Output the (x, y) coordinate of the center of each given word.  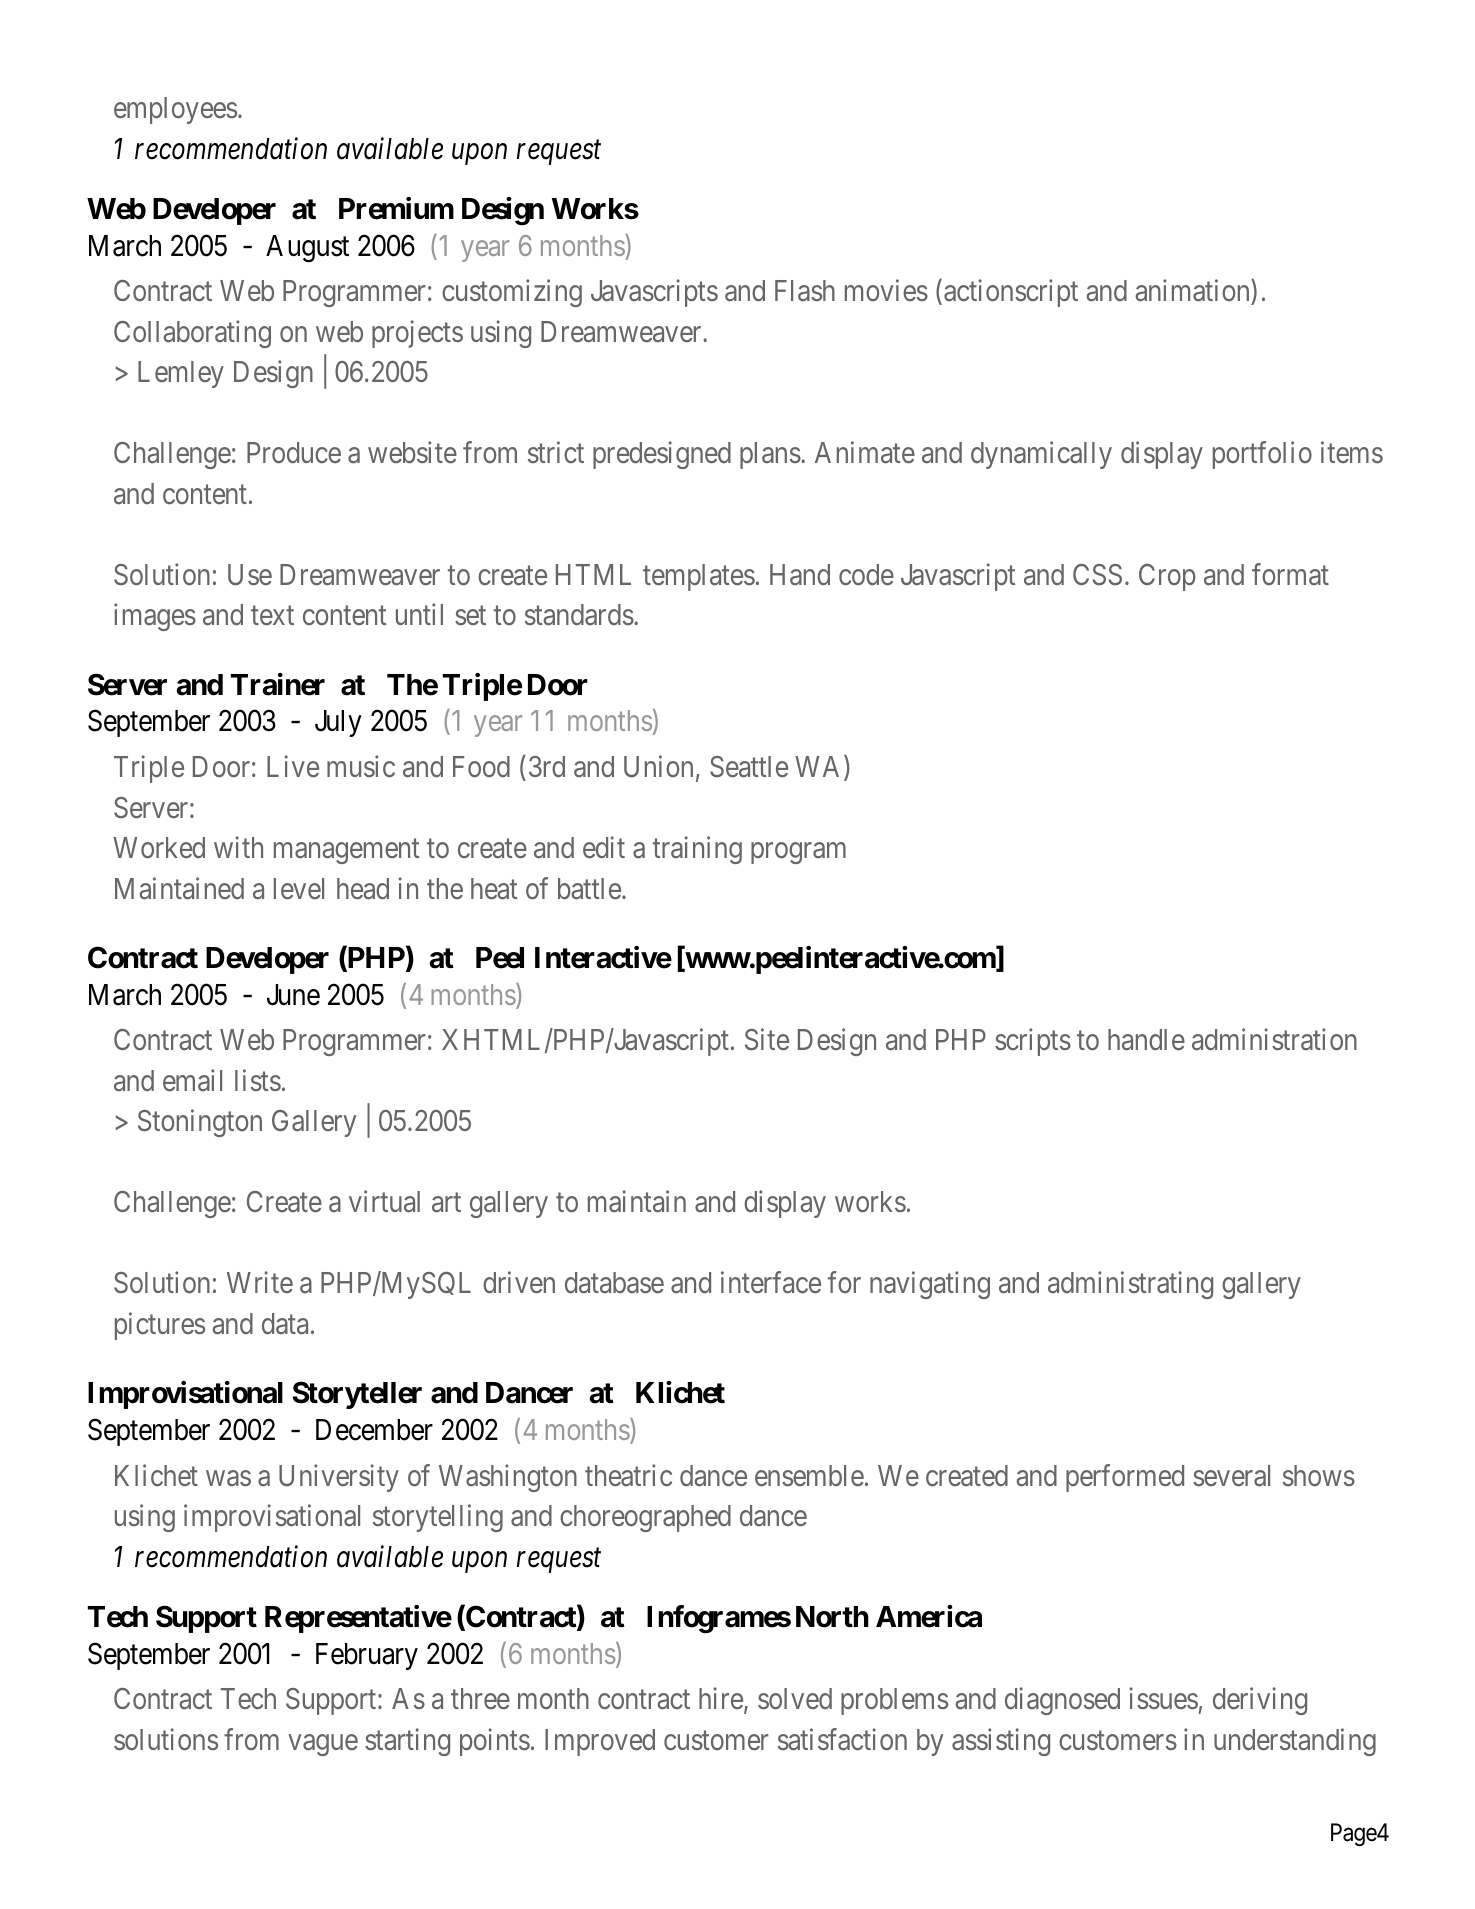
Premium (396, 208)
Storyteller (357, 1395)
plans (770, 455)
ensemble (809, 1475)
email (192, 1080)
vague (323, 1745)
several (1231, 1476)
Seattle (749, 767)
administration (1274, 1040)
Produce (294, 452)
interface (771, 1283)
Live (293, 766)
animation (1193, 292)
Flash (805, 290)
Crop (1167, 577)
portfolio (1262, 455)
